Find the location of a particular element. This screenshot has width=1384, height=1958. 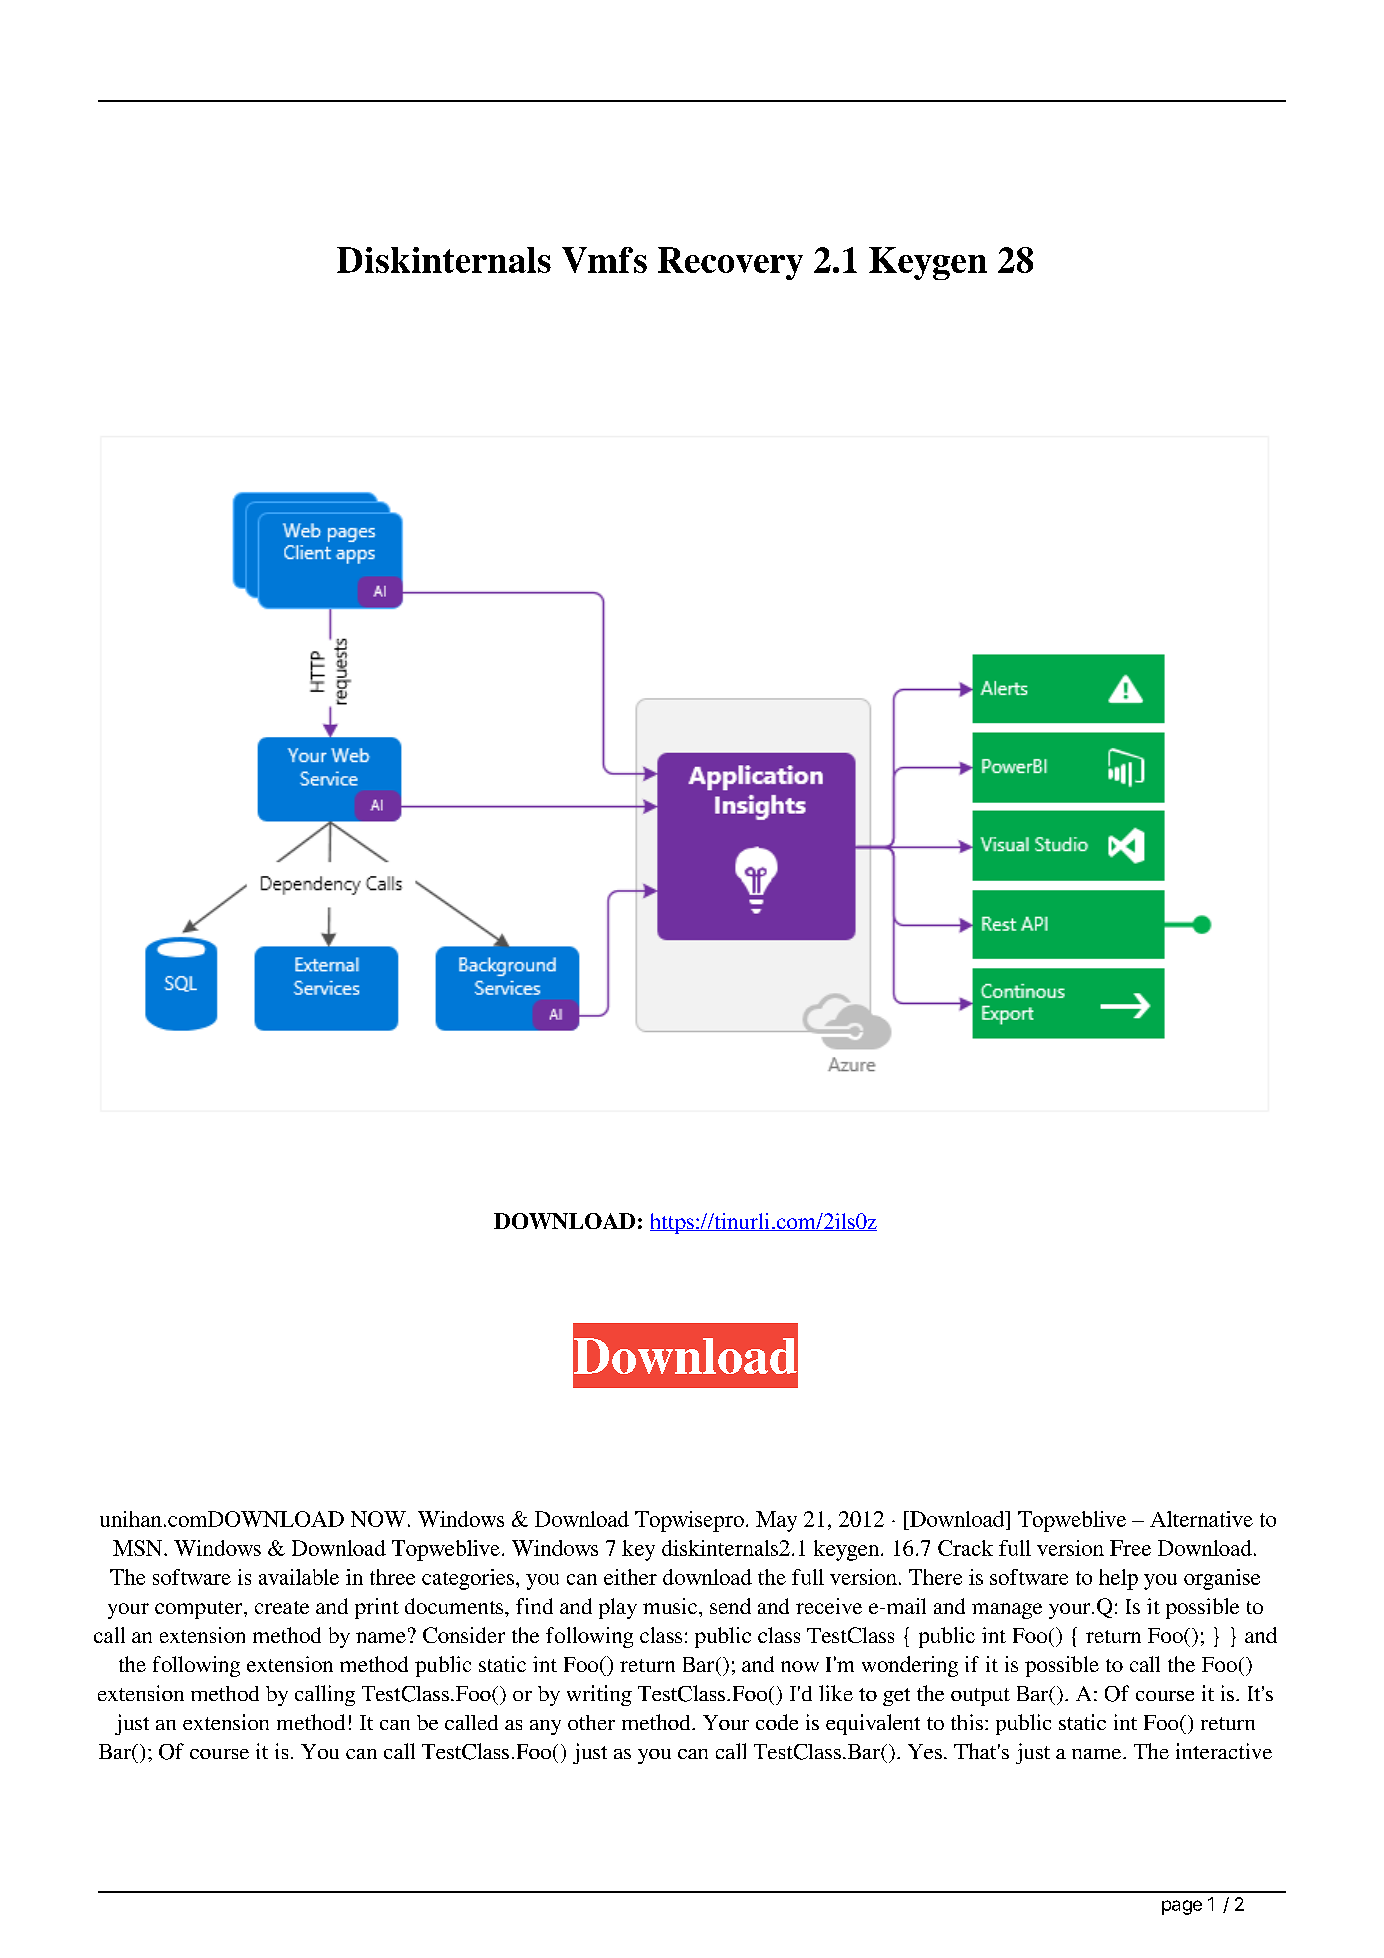

available is located at coordinates (299, 1577).
